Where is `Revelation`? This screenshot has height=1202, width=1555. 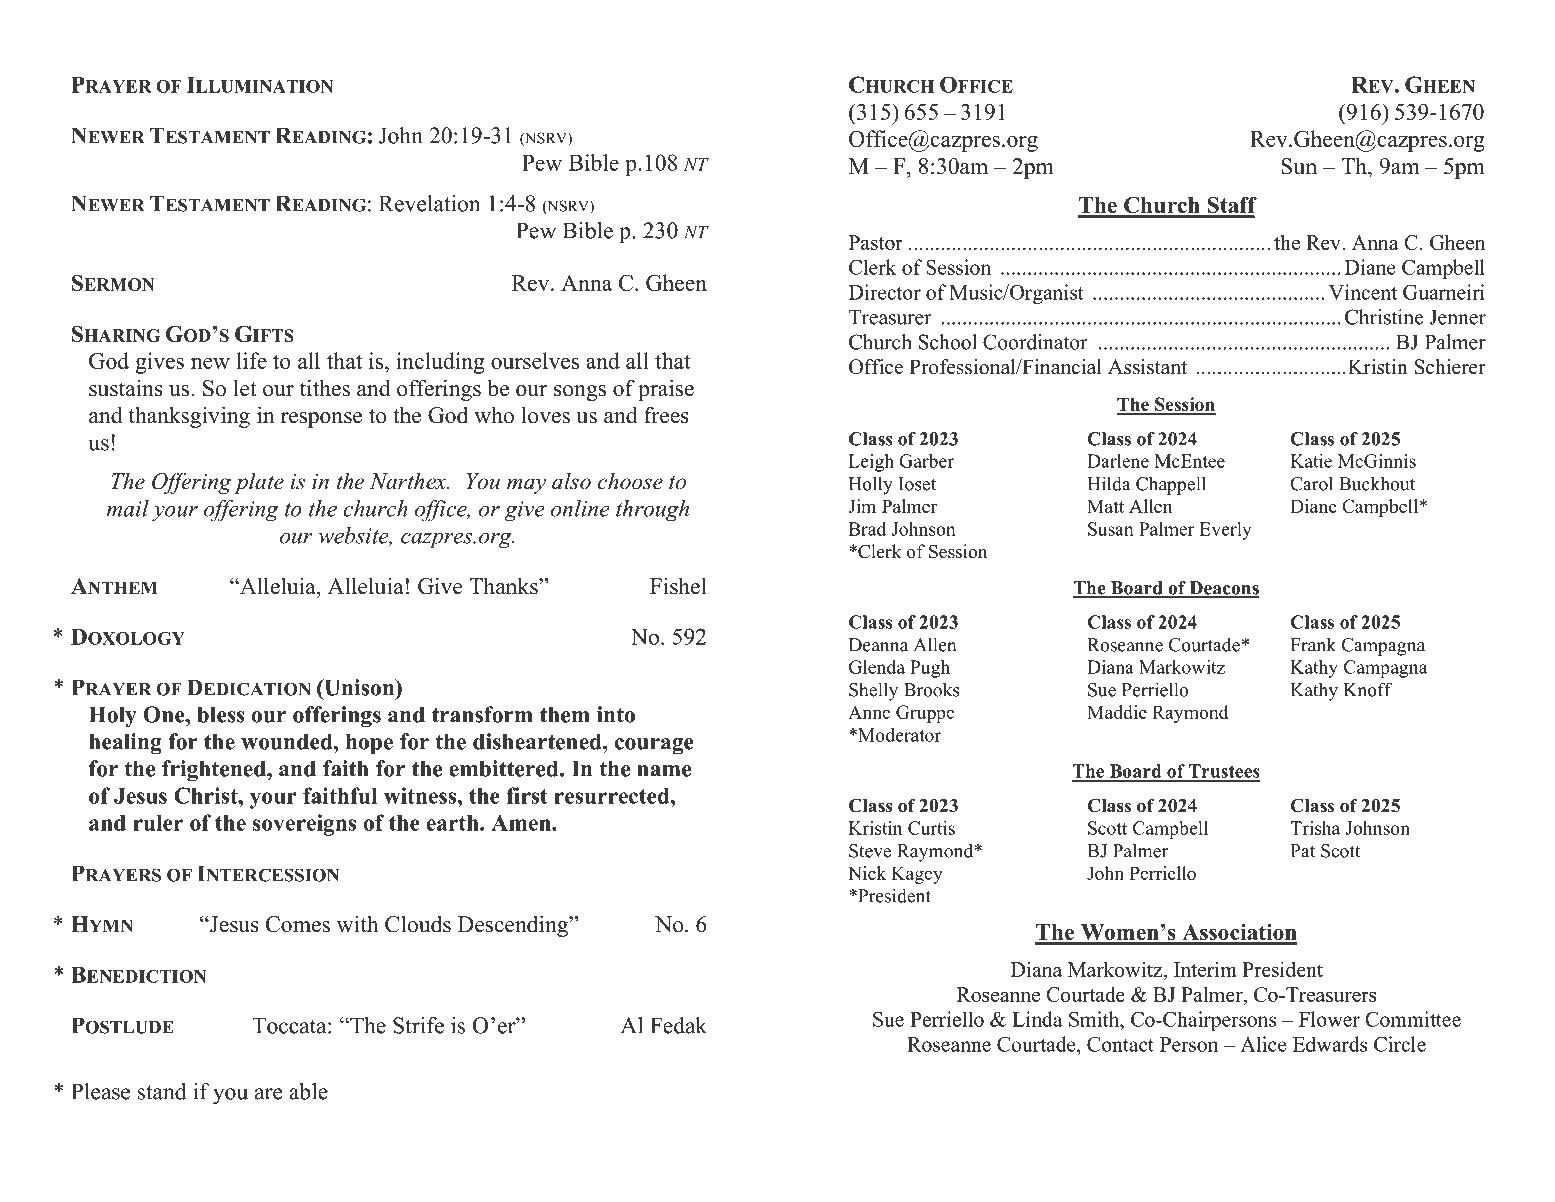
Revelation is located at coordinates (429, 203).
